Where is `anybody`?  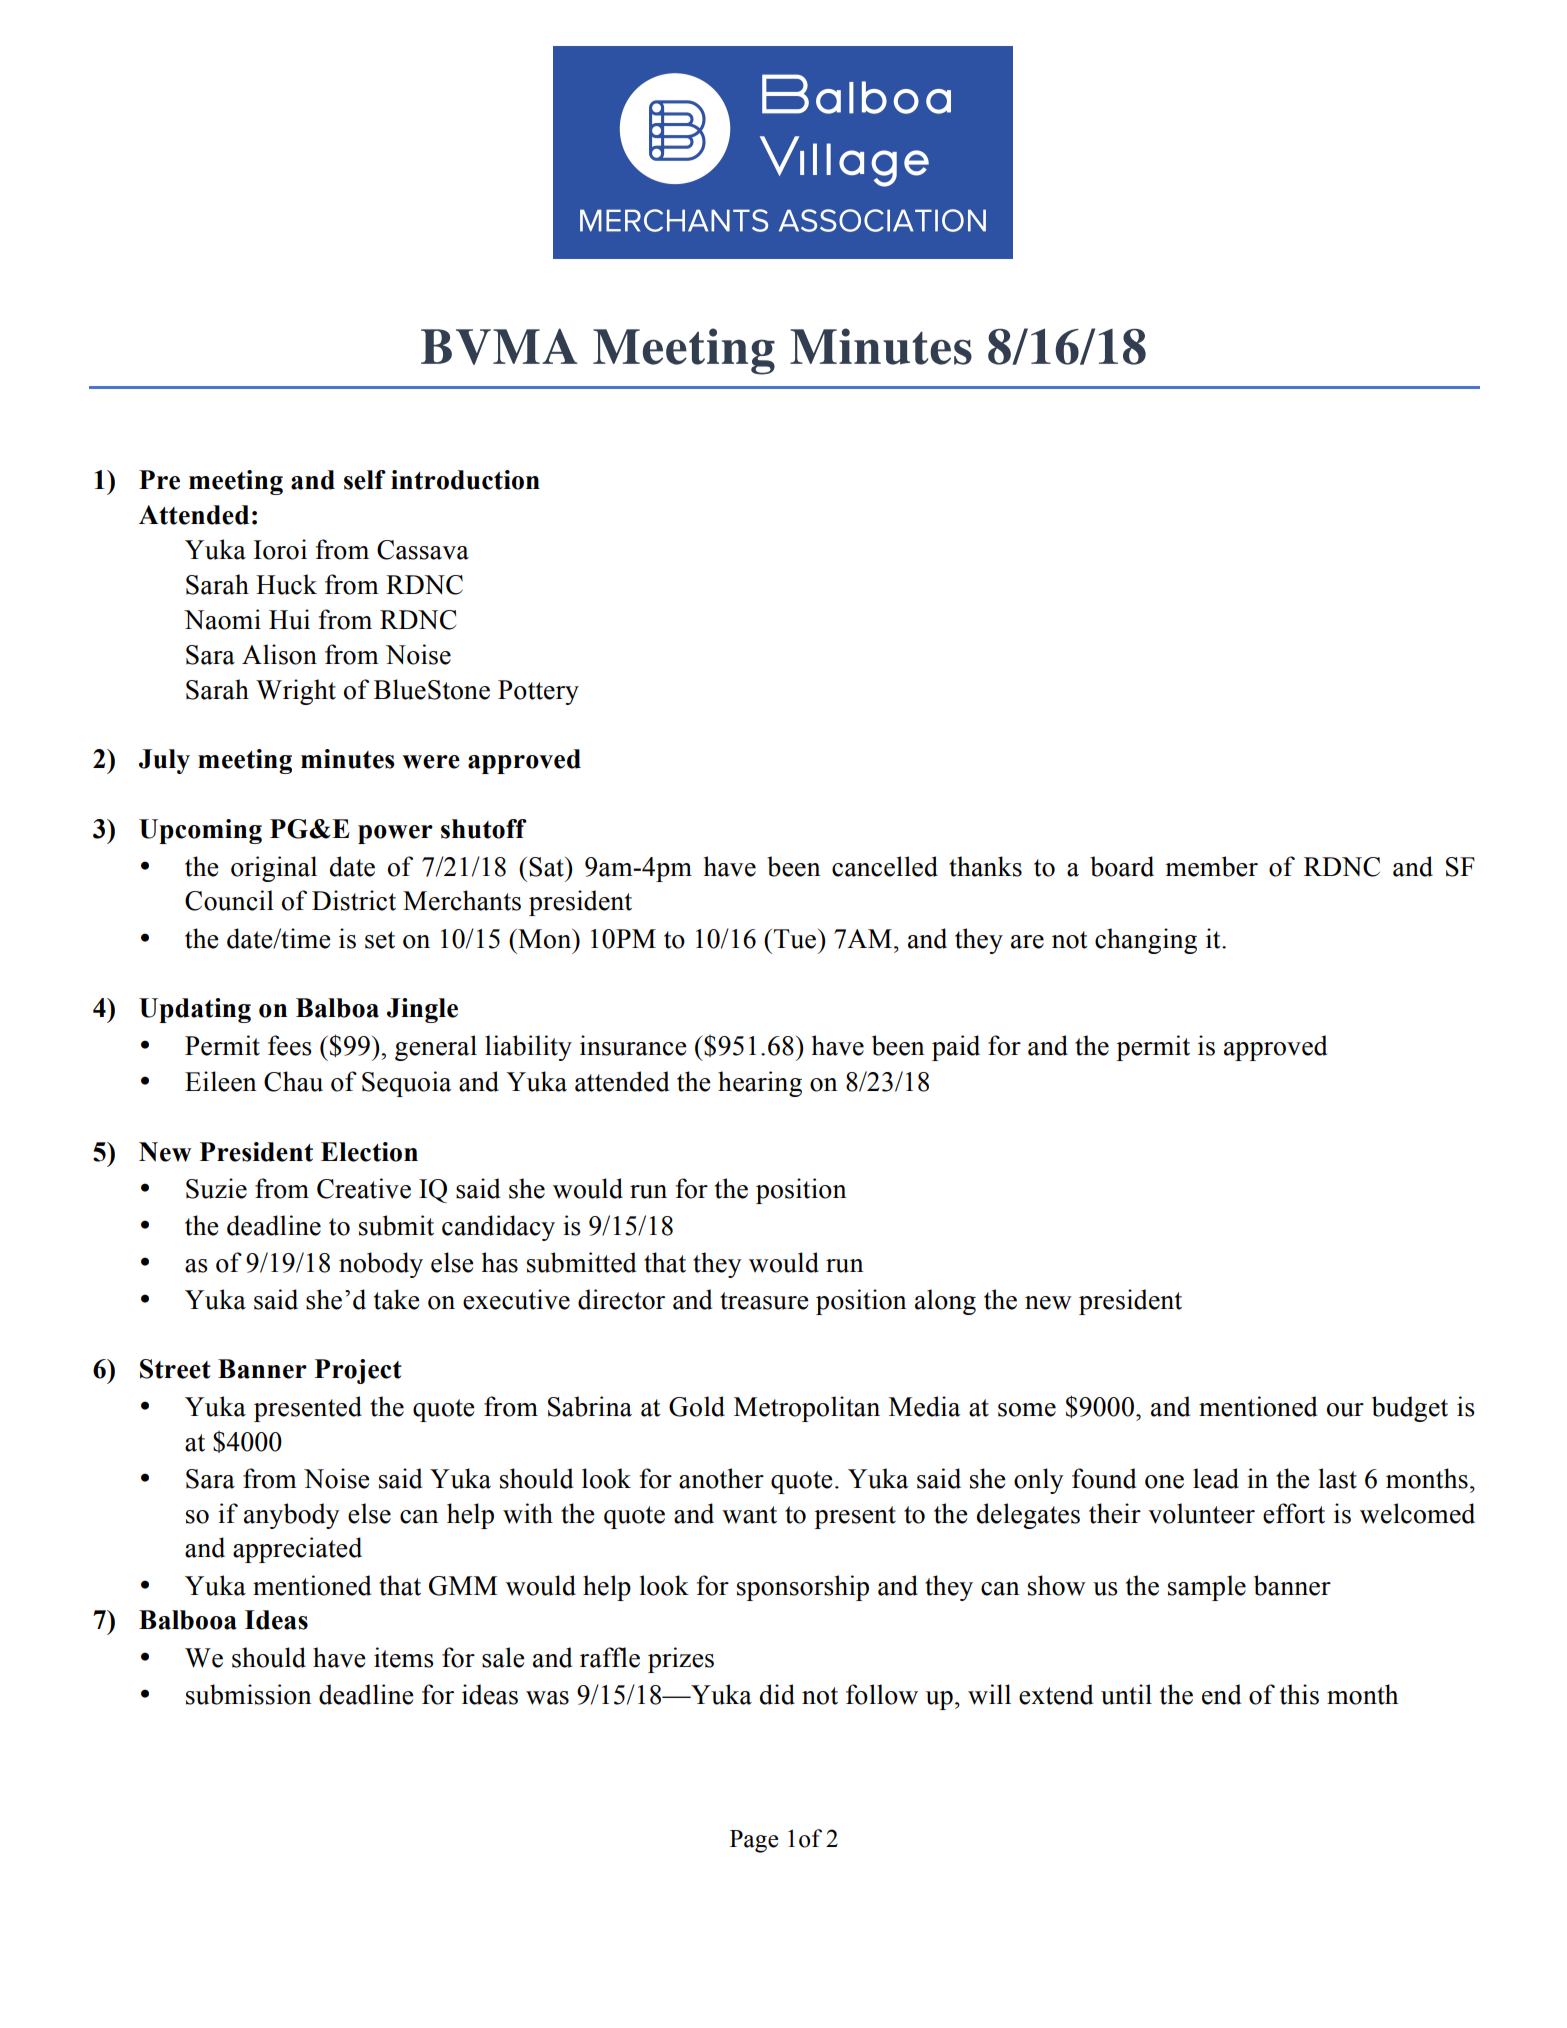
anybody is located at coordinates (292, 1516).
